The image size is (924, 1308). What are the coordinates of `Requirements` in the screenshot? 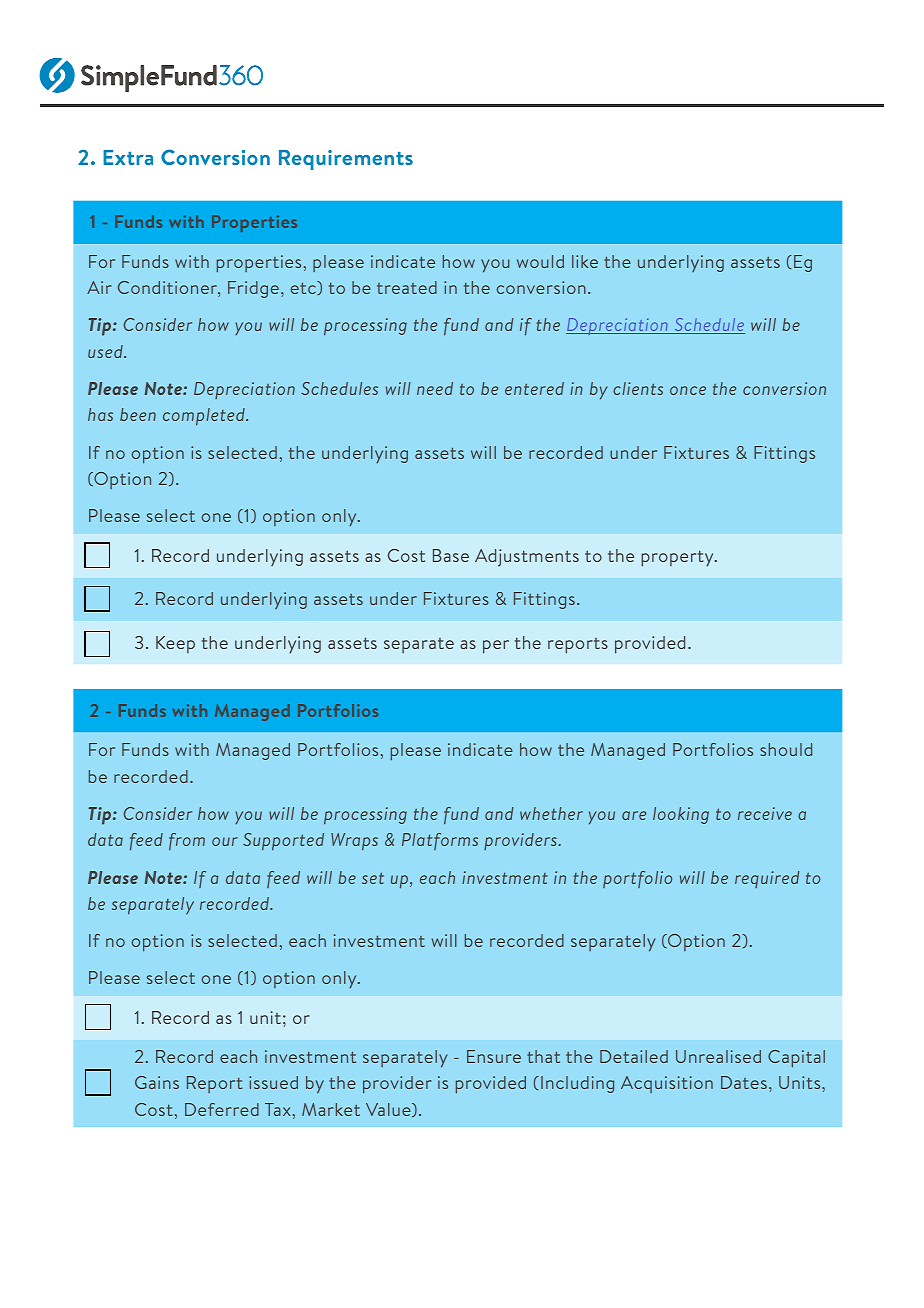 It's located at (346, 160).
